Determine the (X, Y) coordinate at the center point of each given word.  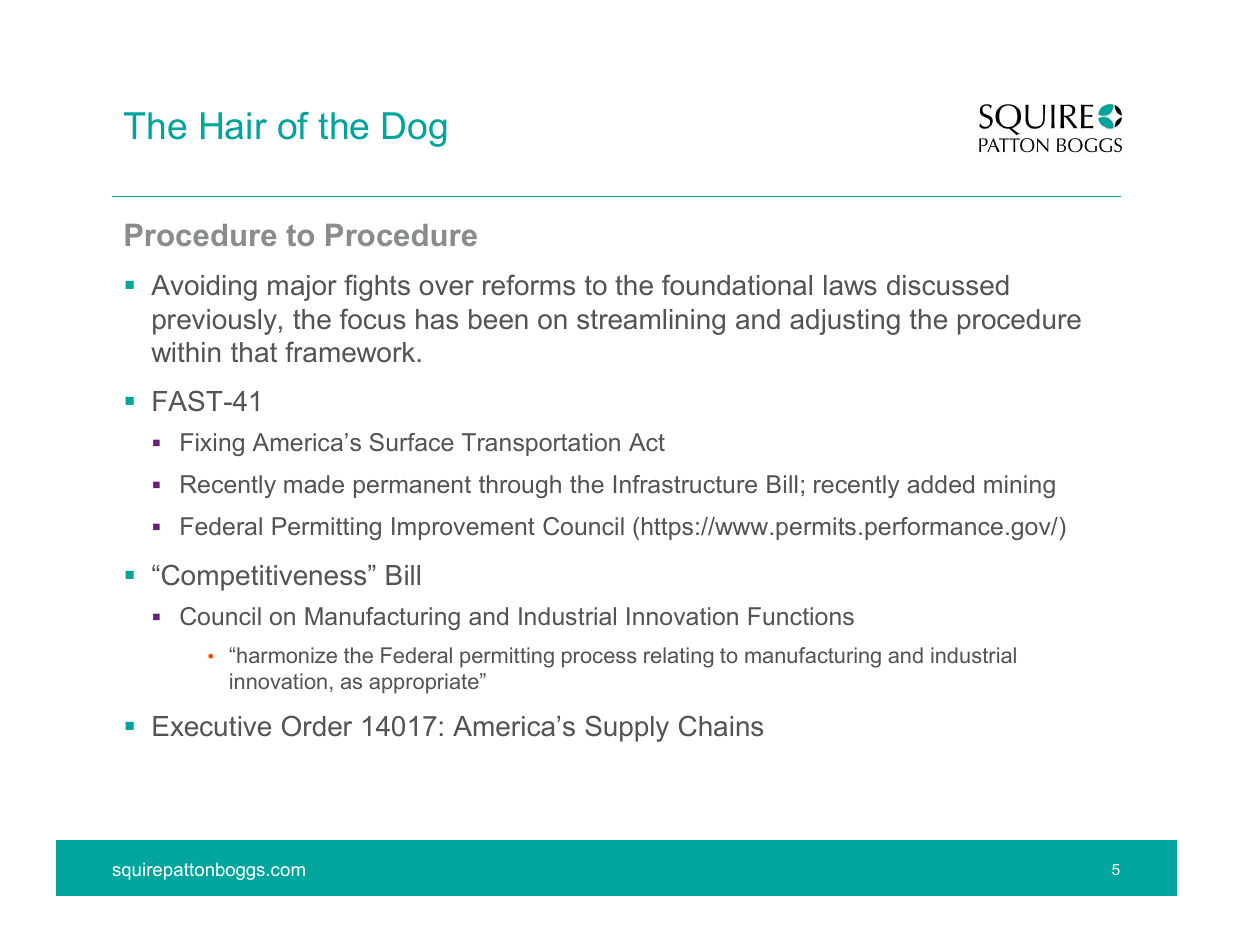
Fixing (212, 444)
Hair (234, 126)
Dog (414, 129)
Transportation (541, 444)
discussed (948, 285)
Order (317, 726)
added (940, 484)
